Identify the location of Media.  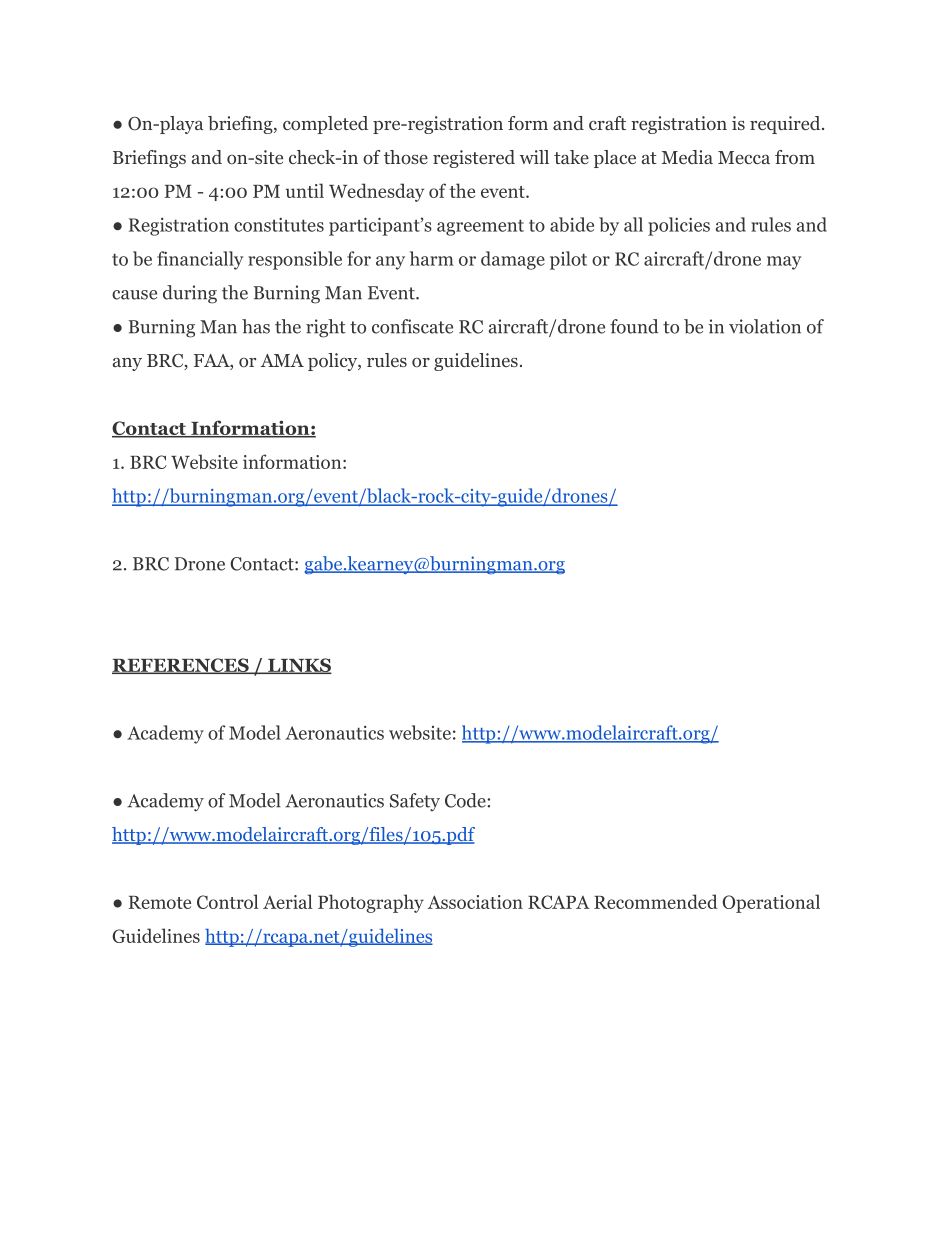
(687, 157).
